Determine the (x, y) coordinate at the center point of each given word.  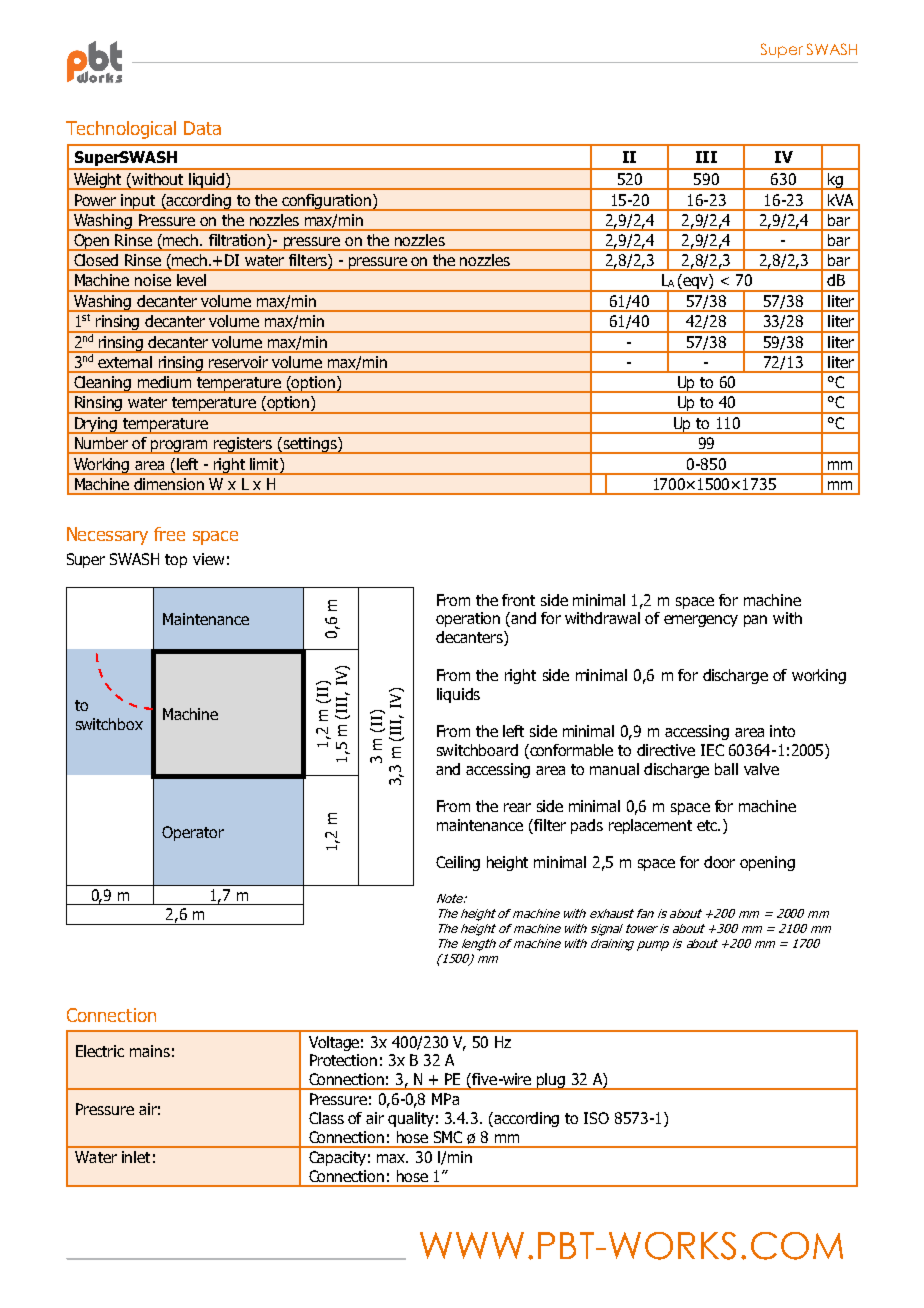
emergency (701, 621)
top (176, 561)
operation (468, 619)
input (139, 202)
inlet (136, 1157)
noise (153, 280)
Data (202, 128)
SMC (448, 1137)
